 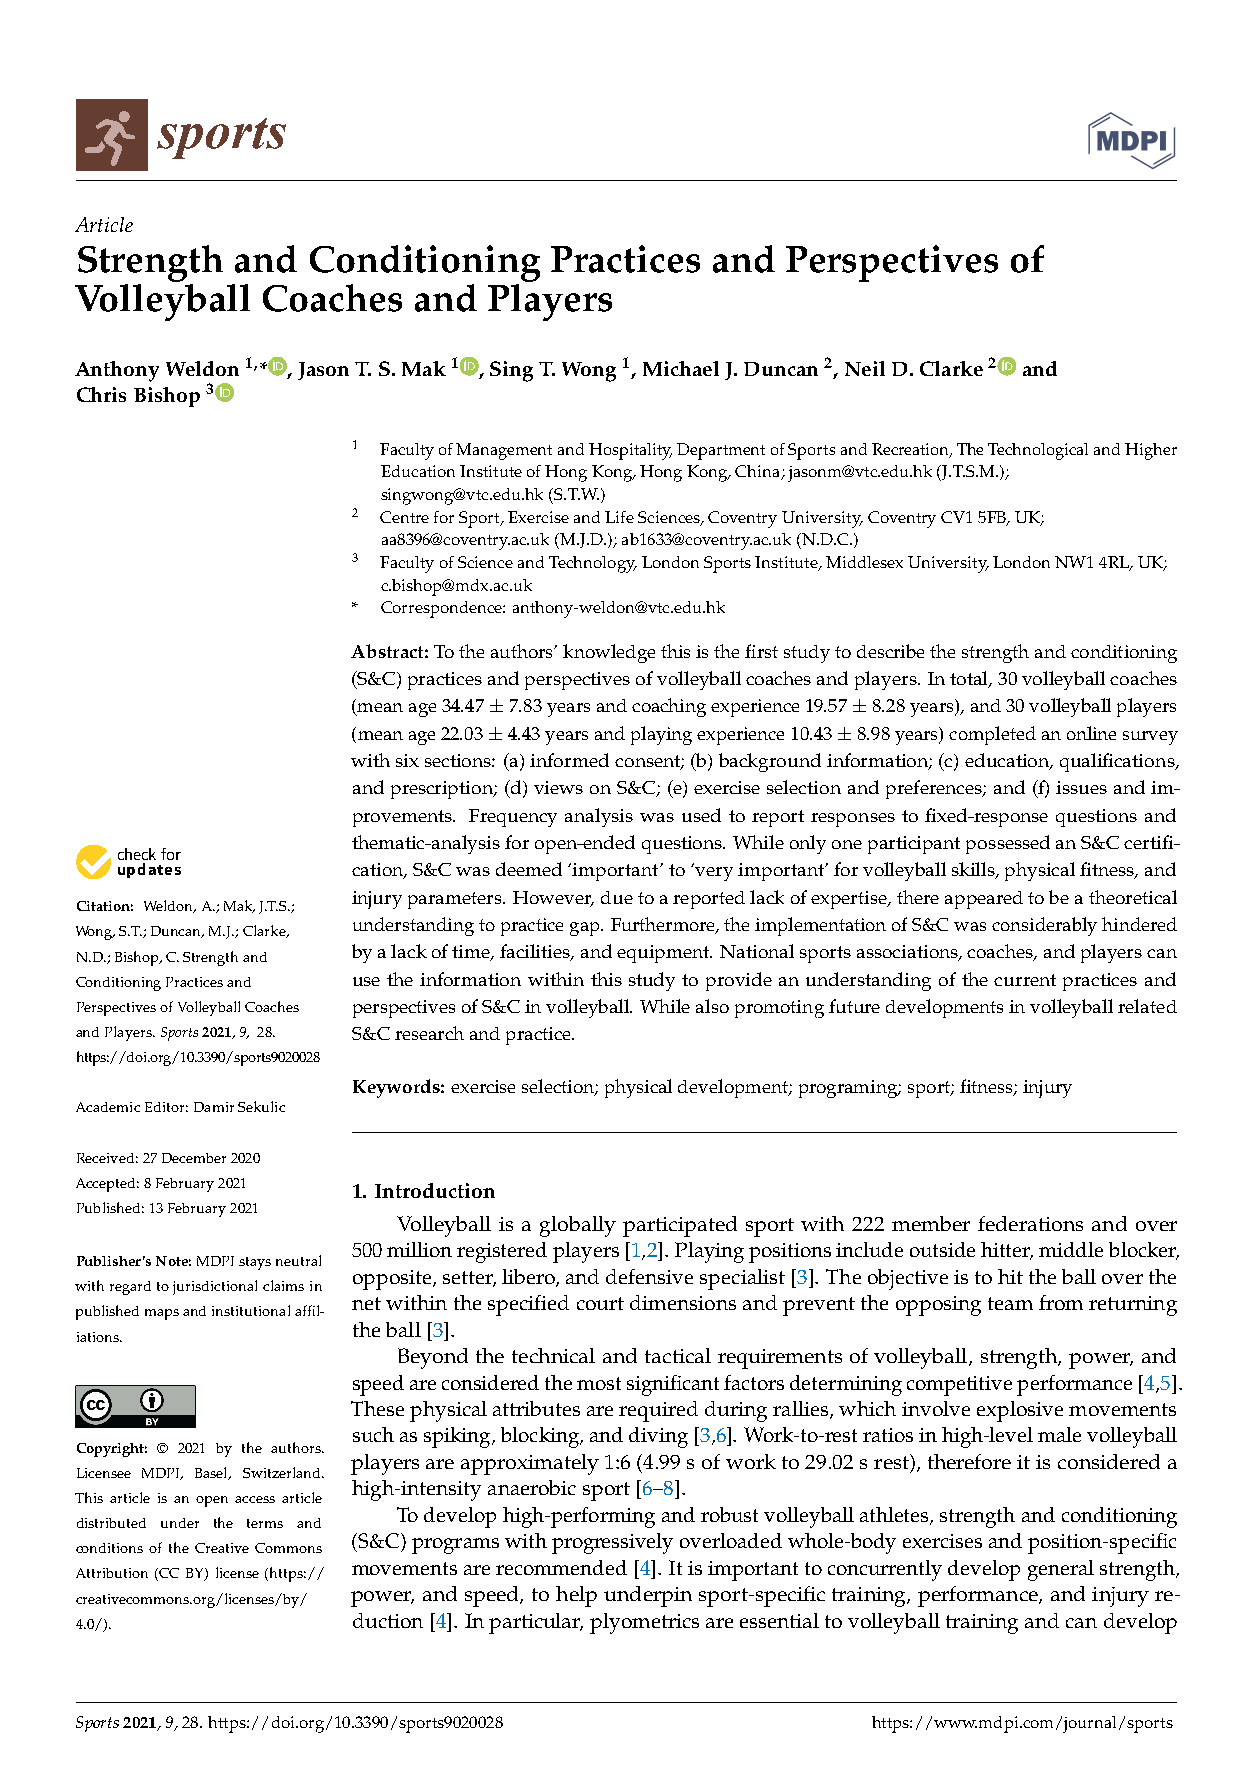 What do you see at coordinates (265, 1523) in the page?
I see `terms` at bounding box center [265, 1523].
